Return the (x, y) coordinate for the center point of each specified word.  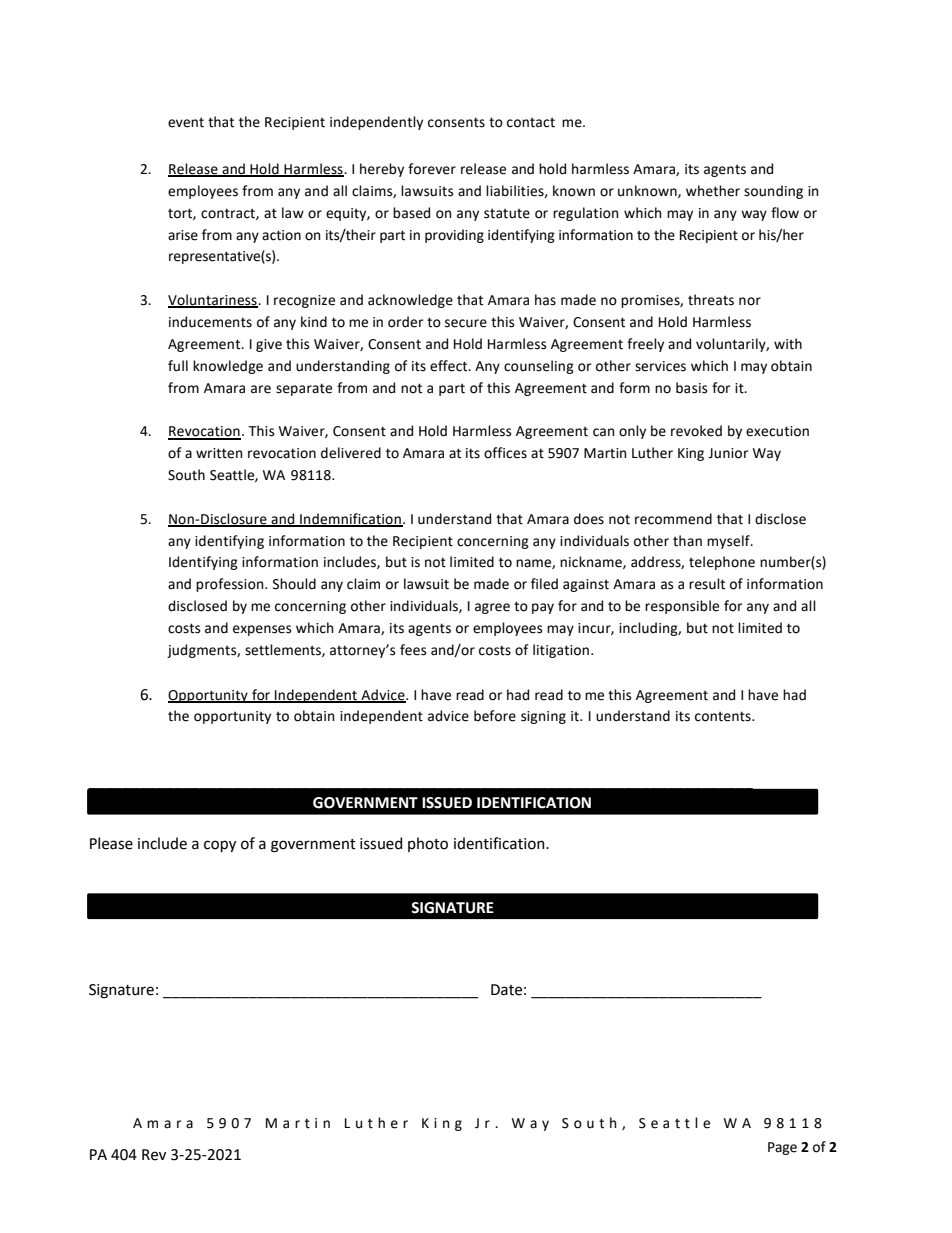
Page (782, 1148)
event (186, 123)
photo (428, 844)
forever (432, 169)
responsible (682, 607)
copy (220, 846)
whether (713, 191)
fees (413, 650)
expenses (262, 630)
